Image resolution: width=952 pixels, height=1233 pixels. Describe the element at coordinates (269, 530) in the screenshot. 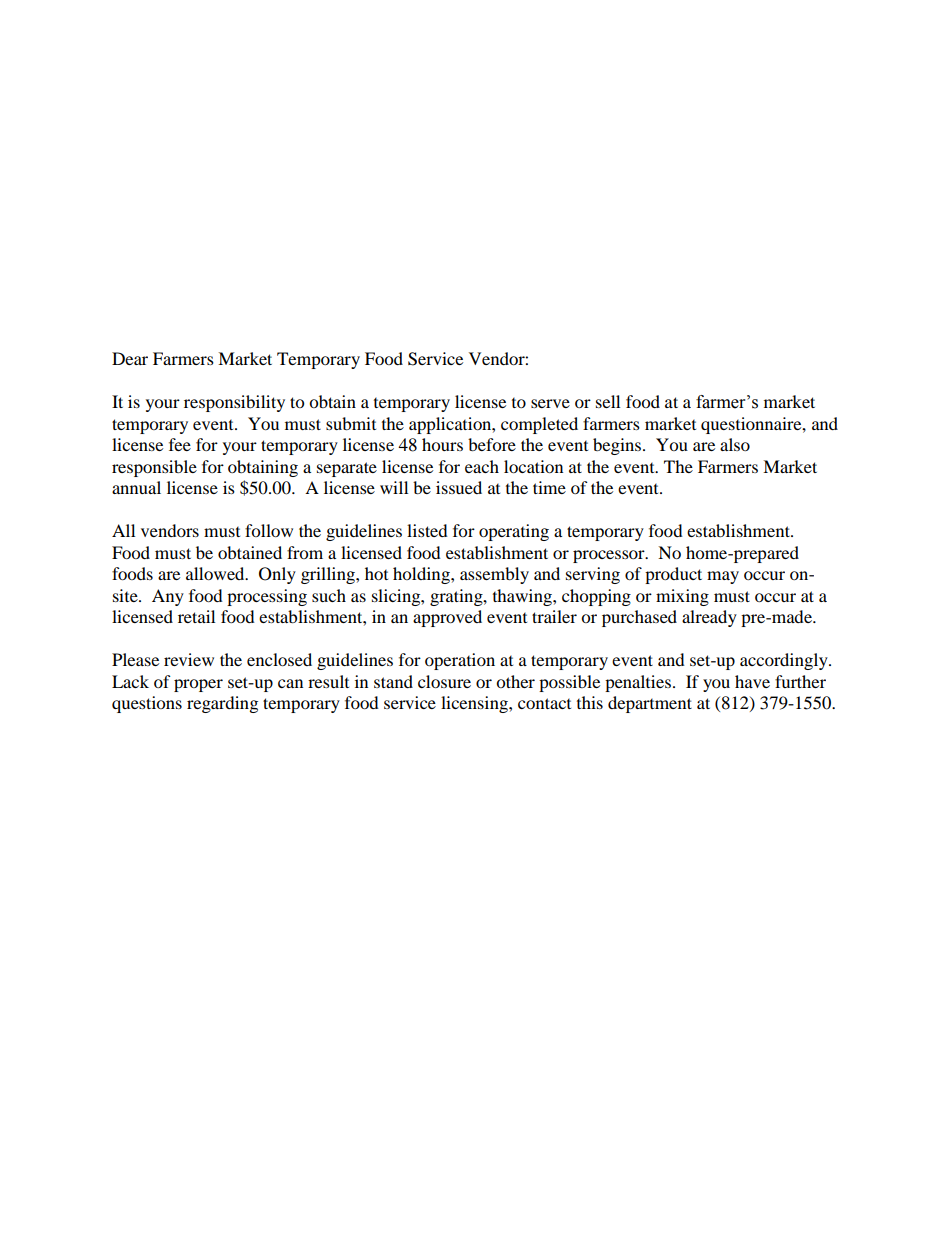

I see `follow` at that location.
